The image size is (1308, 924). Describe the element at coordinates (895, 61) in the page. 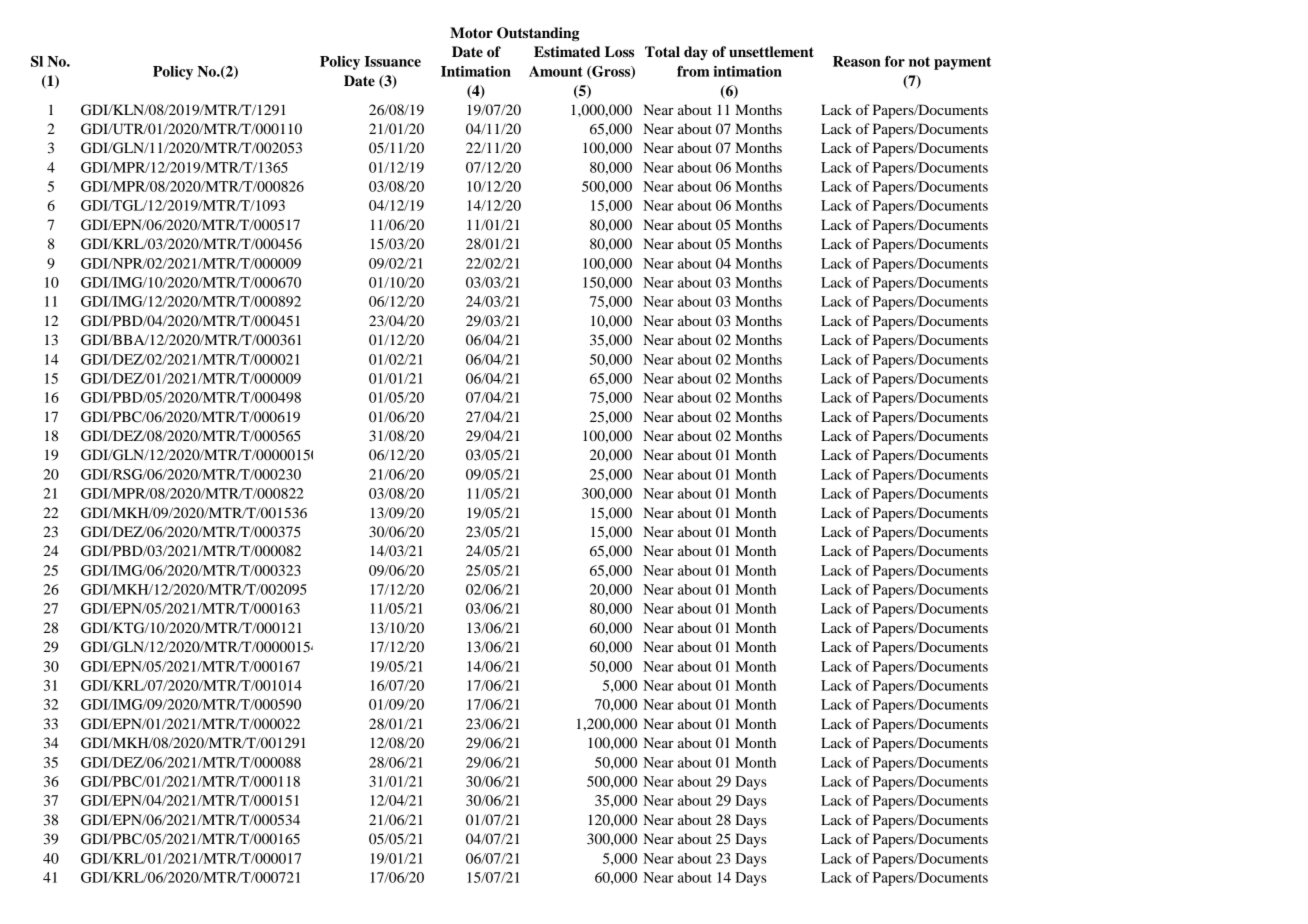

I see `for` at that location.
